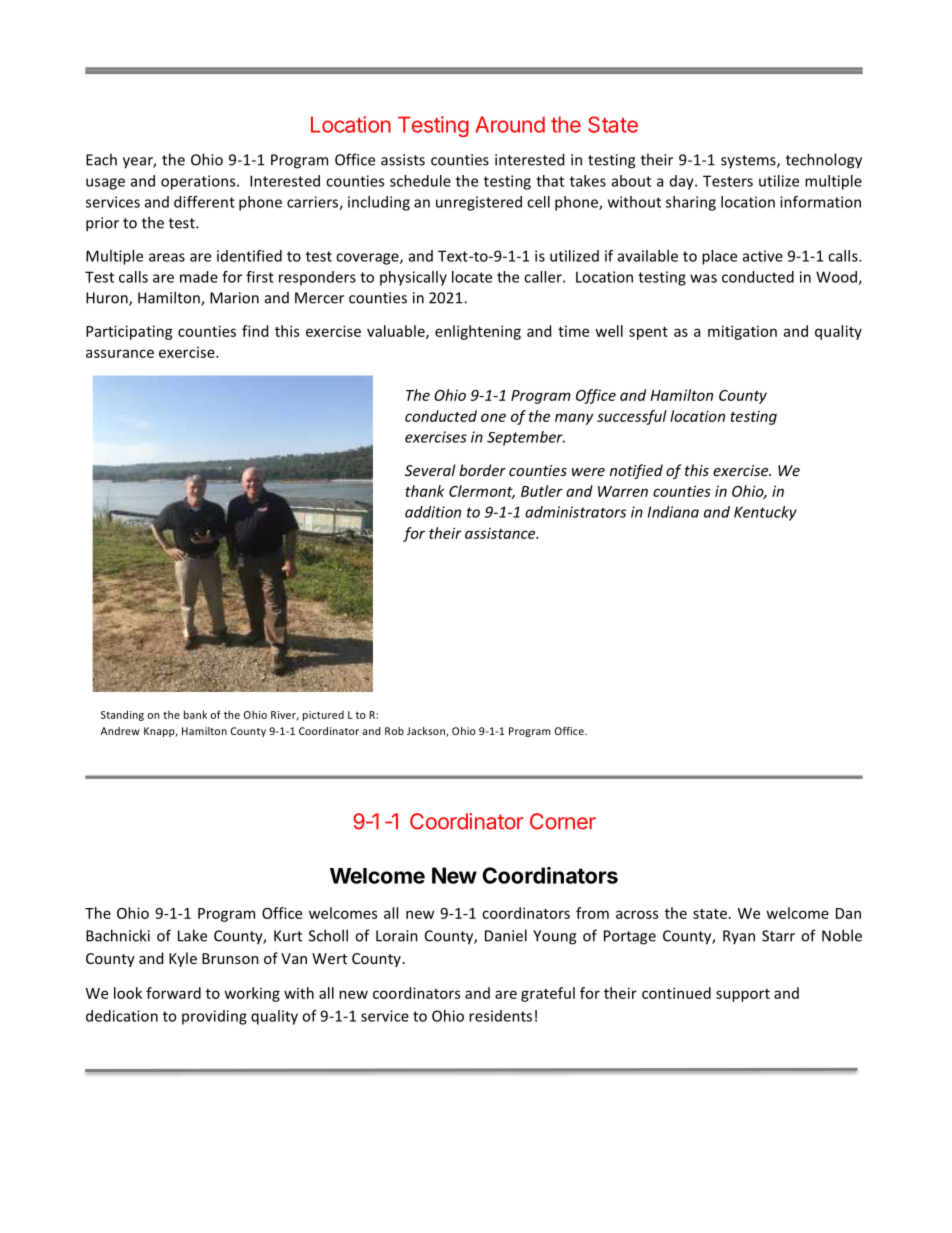  Describe the element at coordinates (632, 417) in the screenshot. I see `successful` at that location.
